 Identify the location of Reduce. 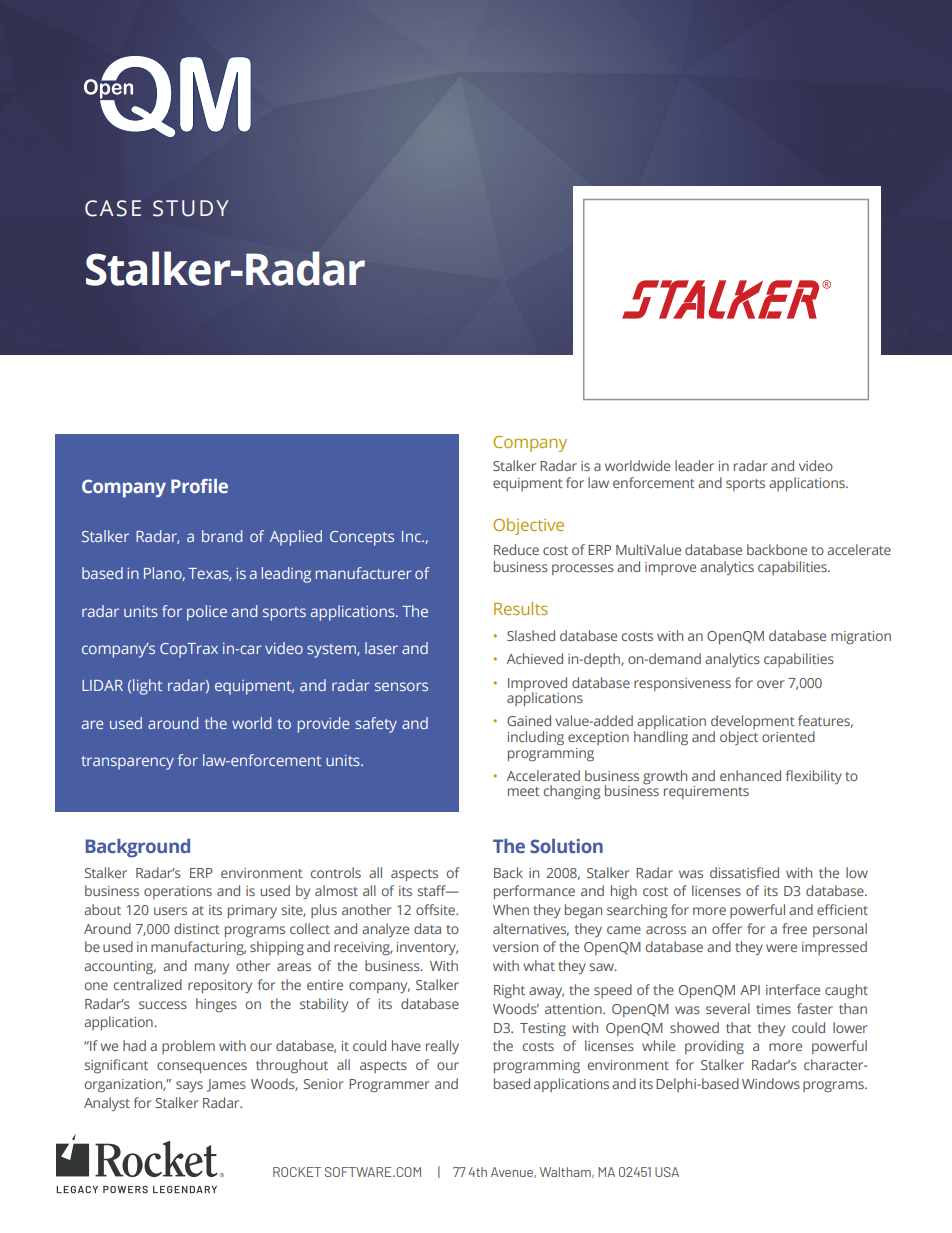
(516, 549).
